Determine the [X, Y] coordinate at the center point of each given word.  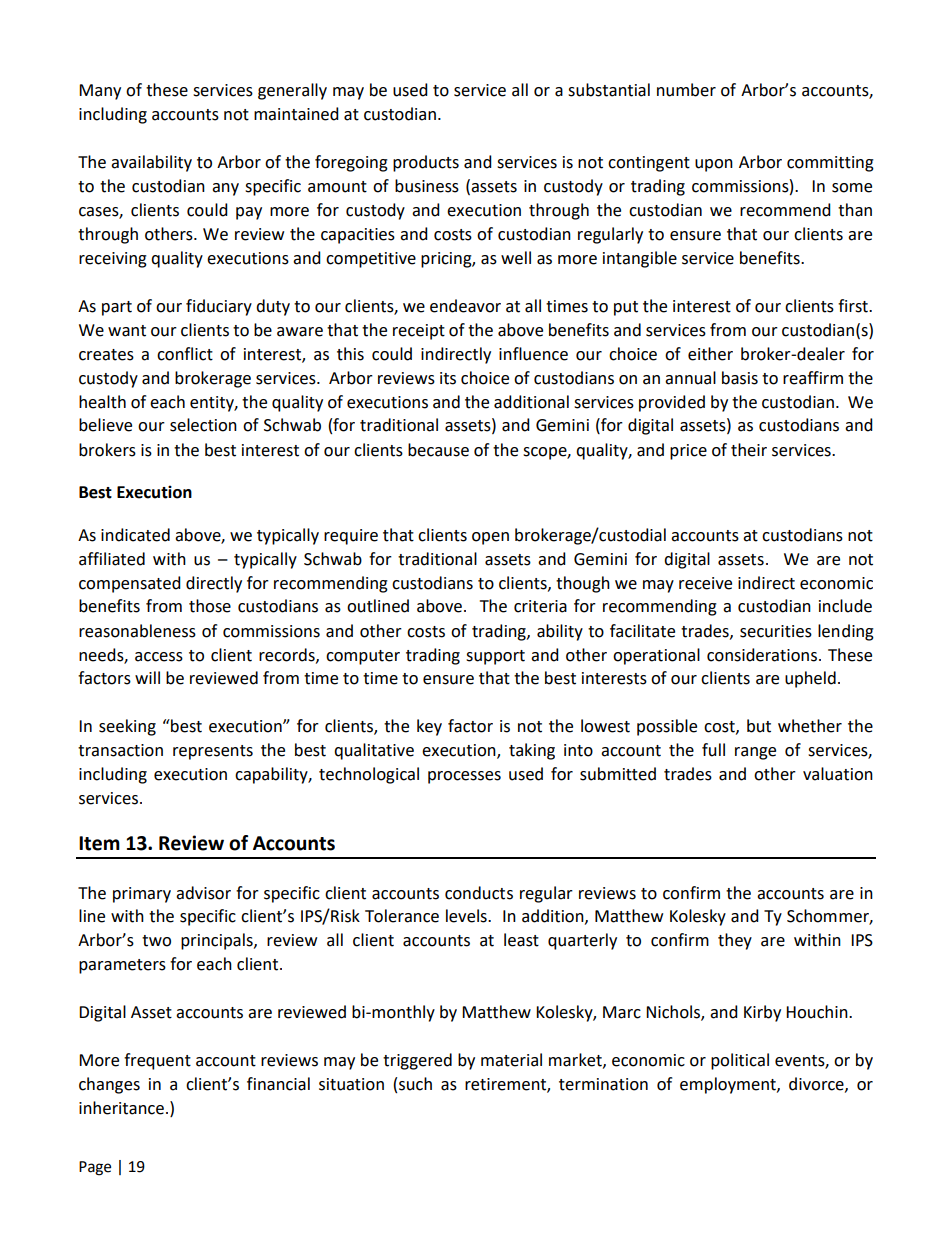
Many [100, 92]
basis [740, 378]
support [495, 657]
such [415, 1084]
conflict [185, 354]
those [210, 606]
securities [776, 631]
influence [533, 354]
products [426, 163]
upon [714, 165]
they [735, 941]
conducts [479, 893]
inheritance [121, 1108]
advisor [203, 893]
